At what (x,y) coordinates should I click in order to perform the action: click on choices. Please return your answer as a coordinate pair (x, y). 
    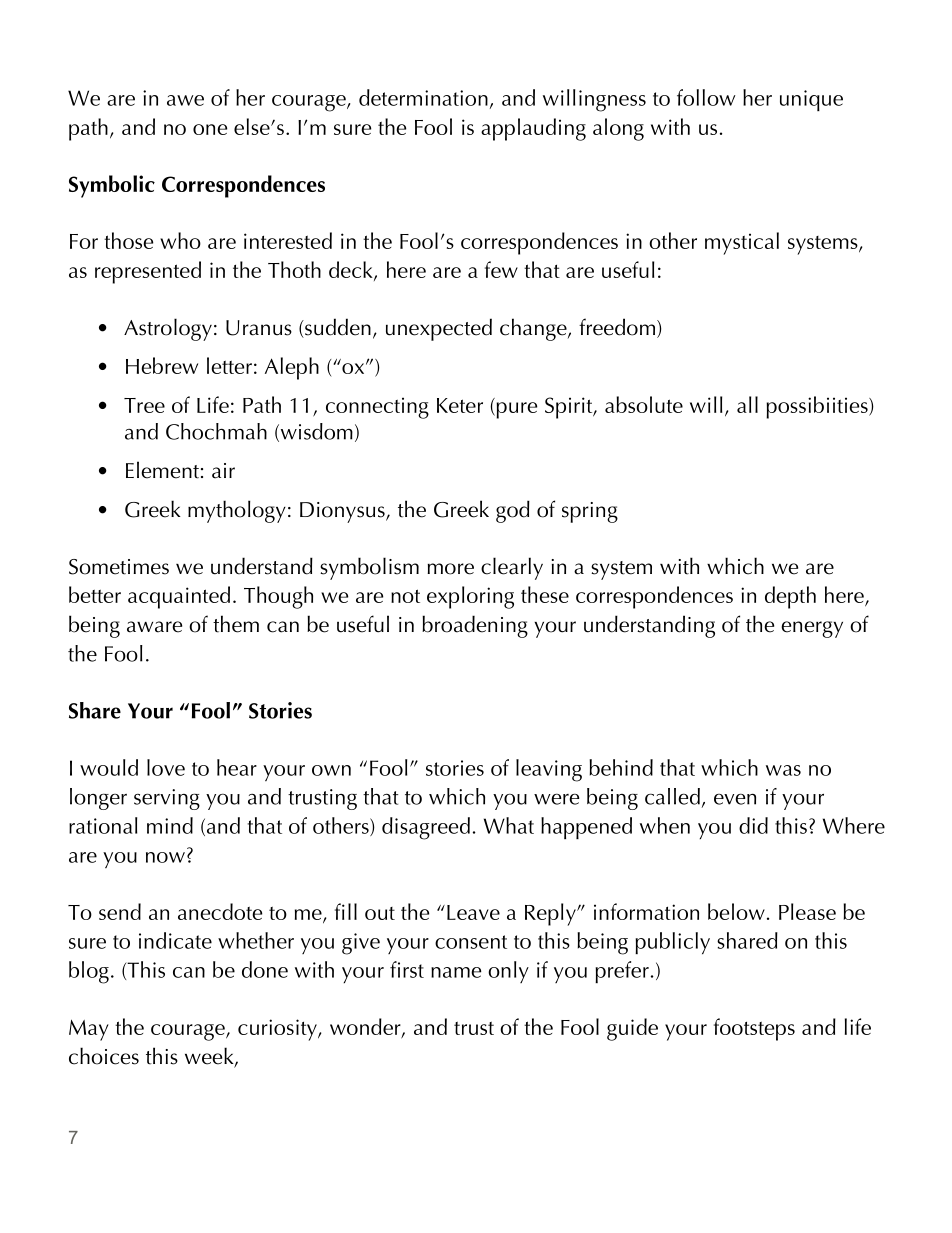
    Looking at the image, I should click on (104, 1056).
